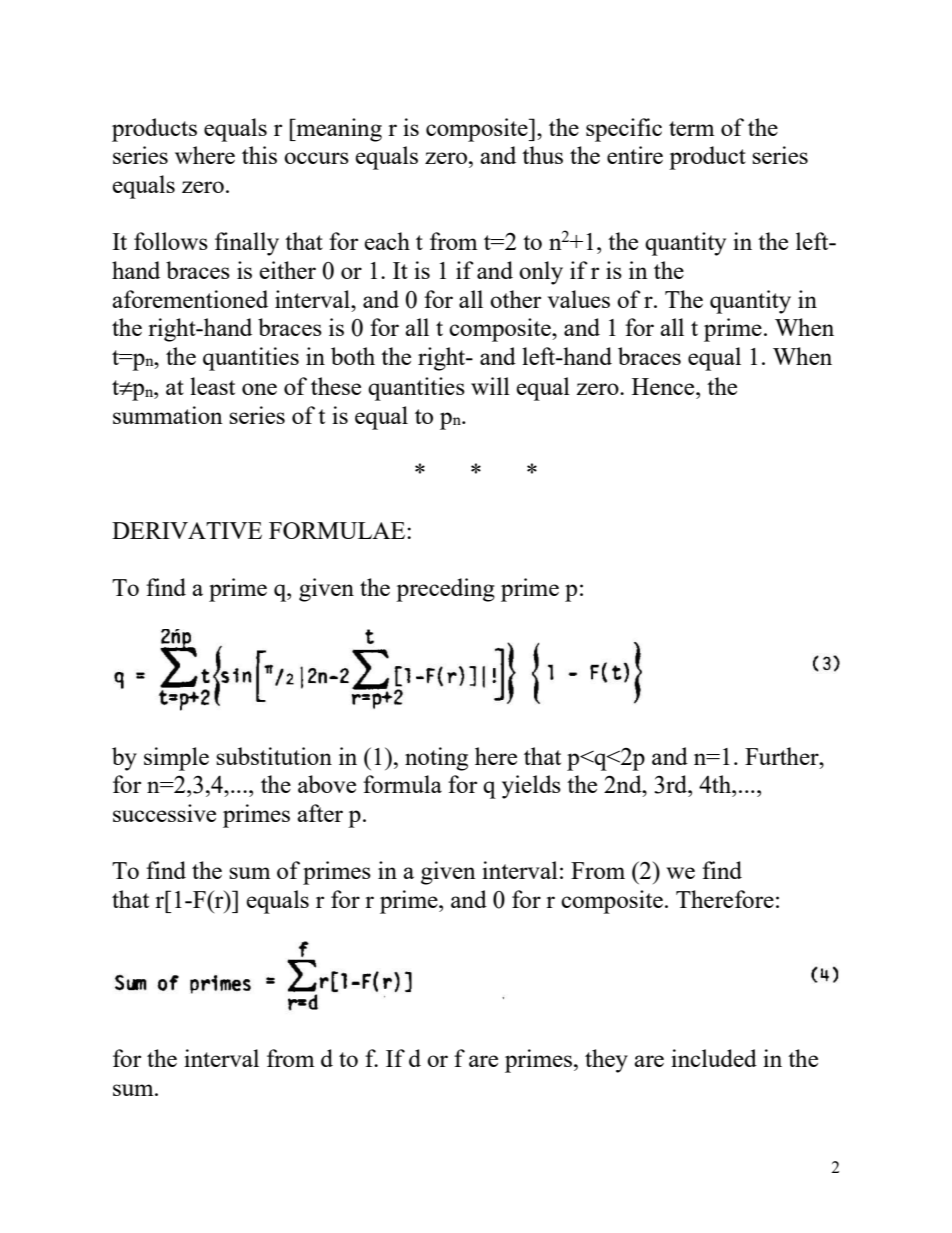  I want to click on included, so click(714, 1058).
